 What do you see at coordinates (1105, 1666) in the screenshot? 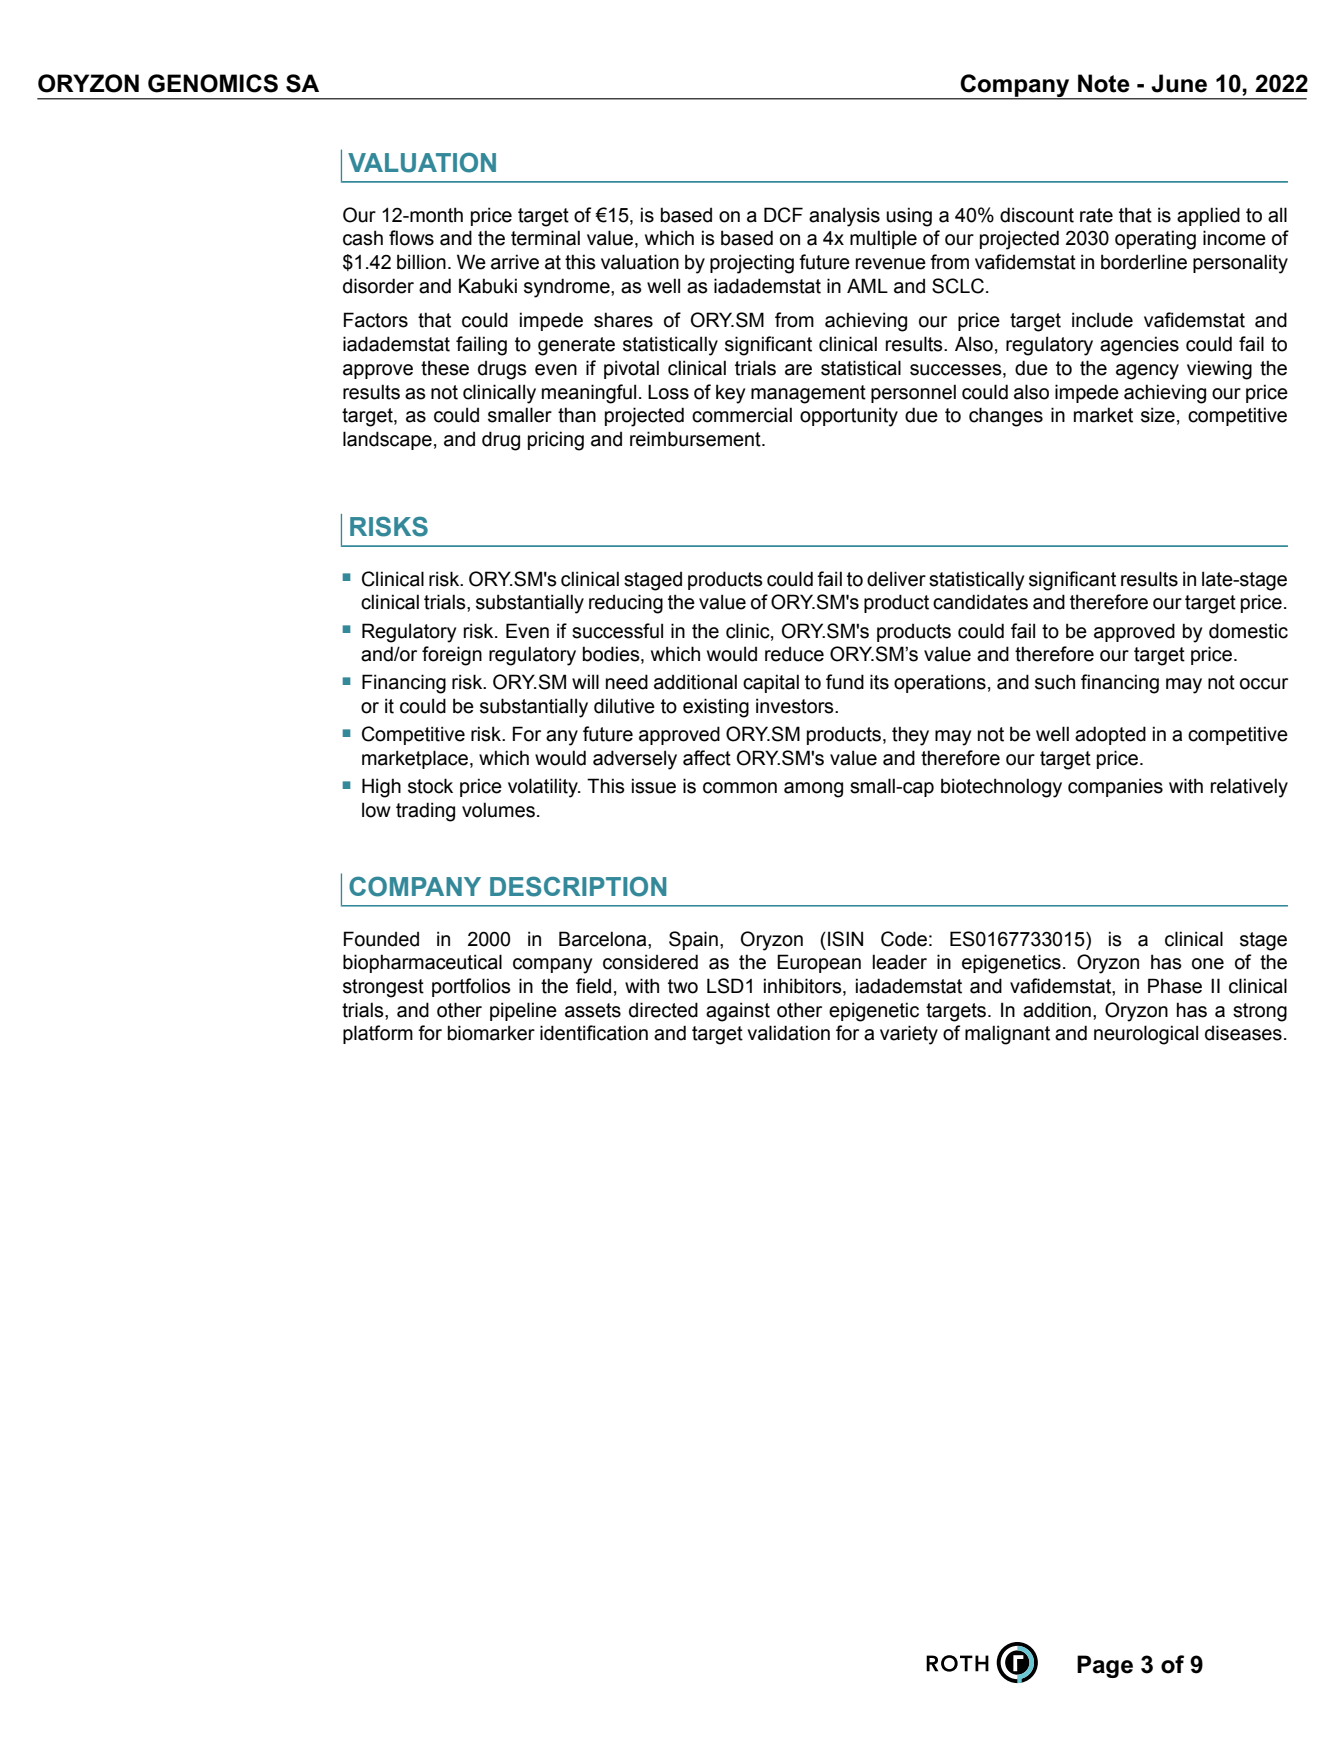
I see `Page` at bounding box center [1105, 1666].
